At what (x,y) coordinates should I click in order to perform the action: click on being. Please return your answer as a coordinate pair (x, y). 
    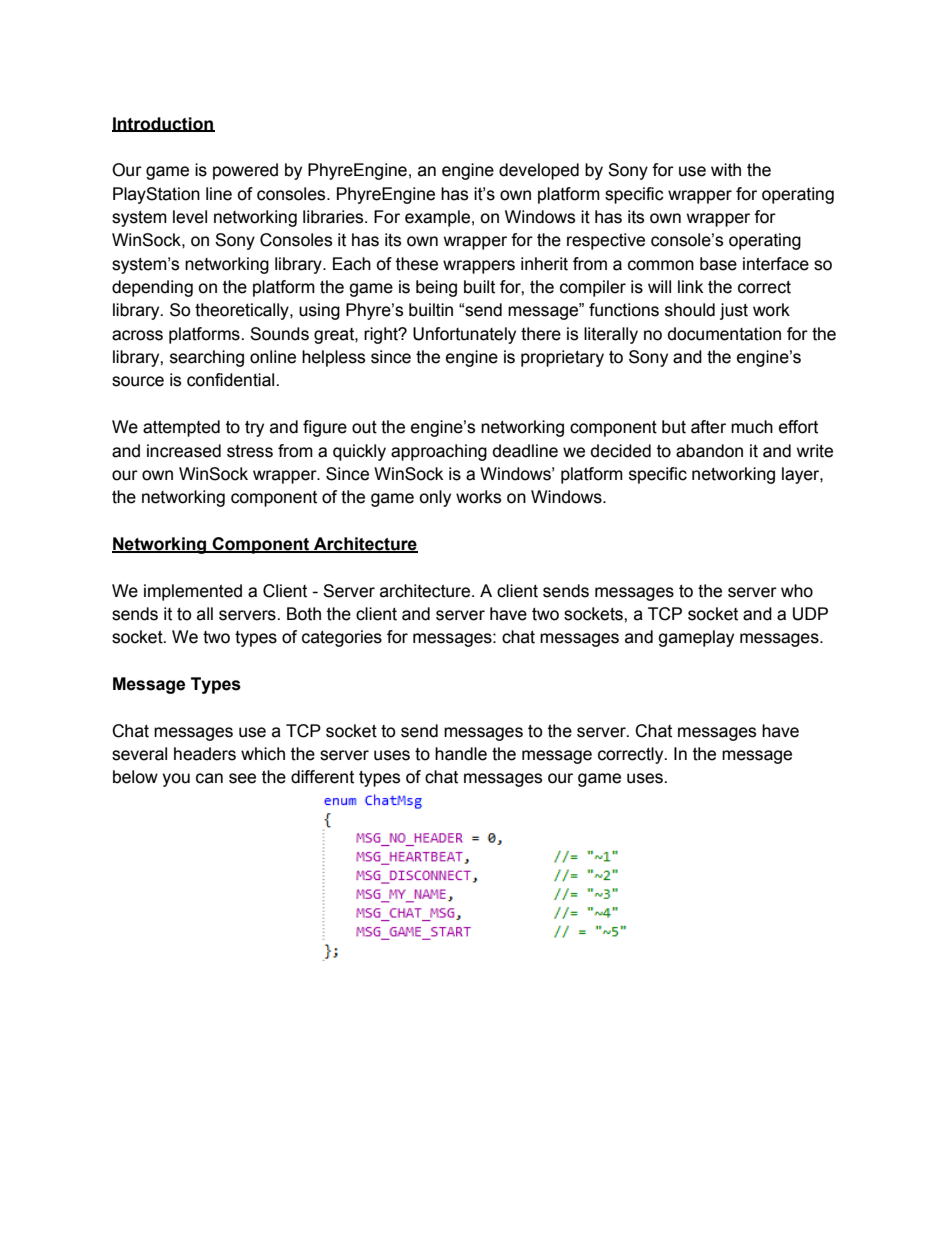
    Looking at the image, I should click on (436, 288).
